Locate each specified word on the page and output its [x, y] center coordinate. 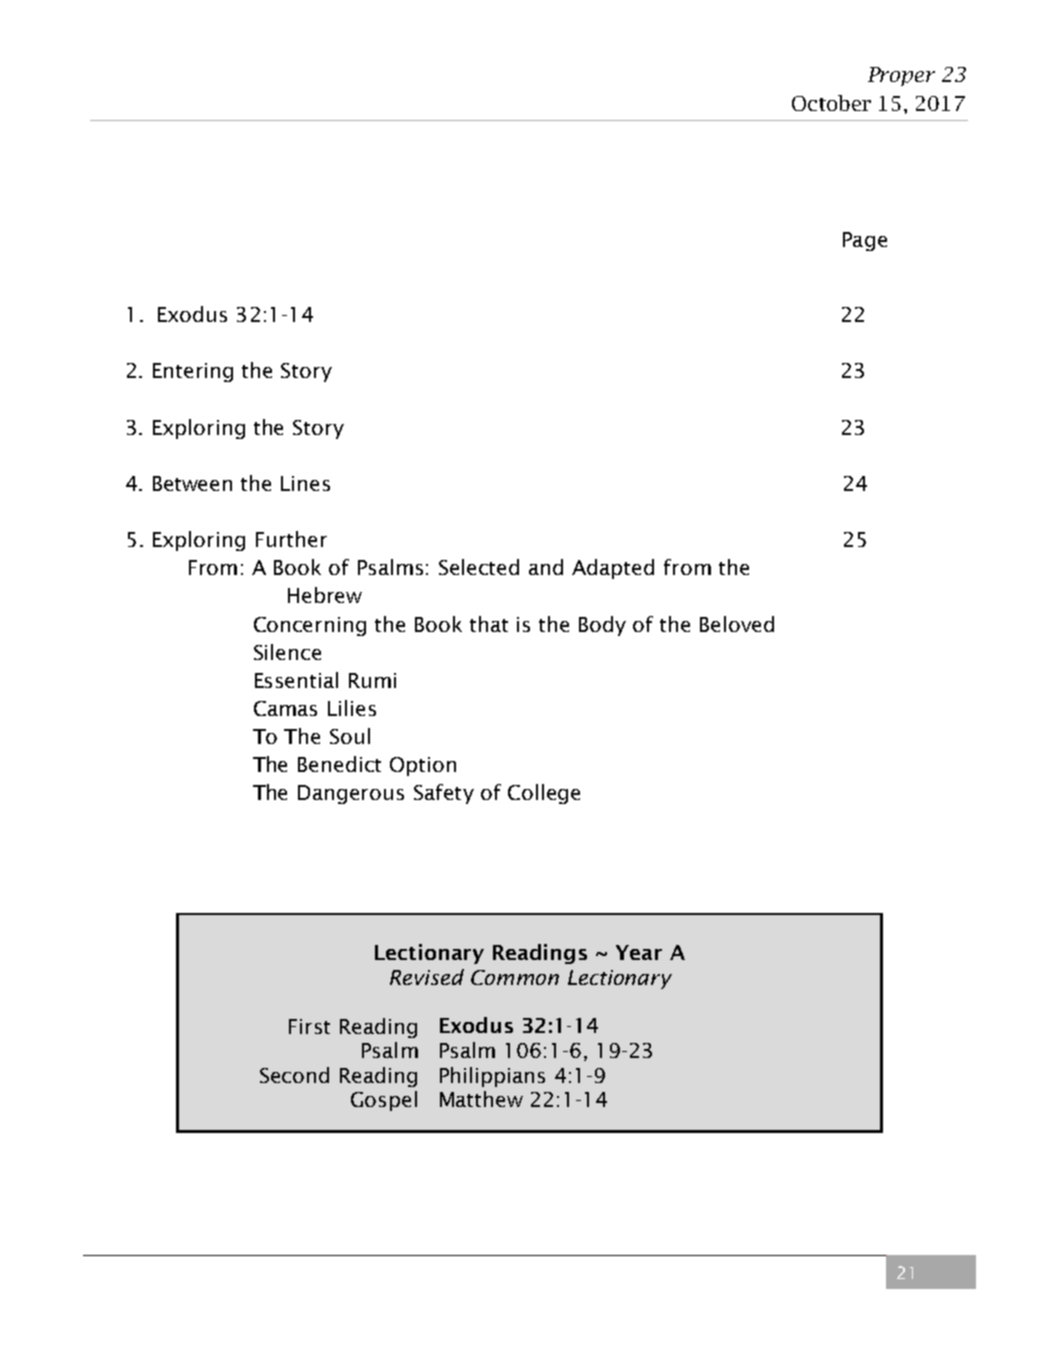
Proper [901, 76]
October [831, 103]
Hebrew [325, 595]
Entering [193, 372]
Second [294, 1075]
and [546, 567]
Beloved [737, 624]
